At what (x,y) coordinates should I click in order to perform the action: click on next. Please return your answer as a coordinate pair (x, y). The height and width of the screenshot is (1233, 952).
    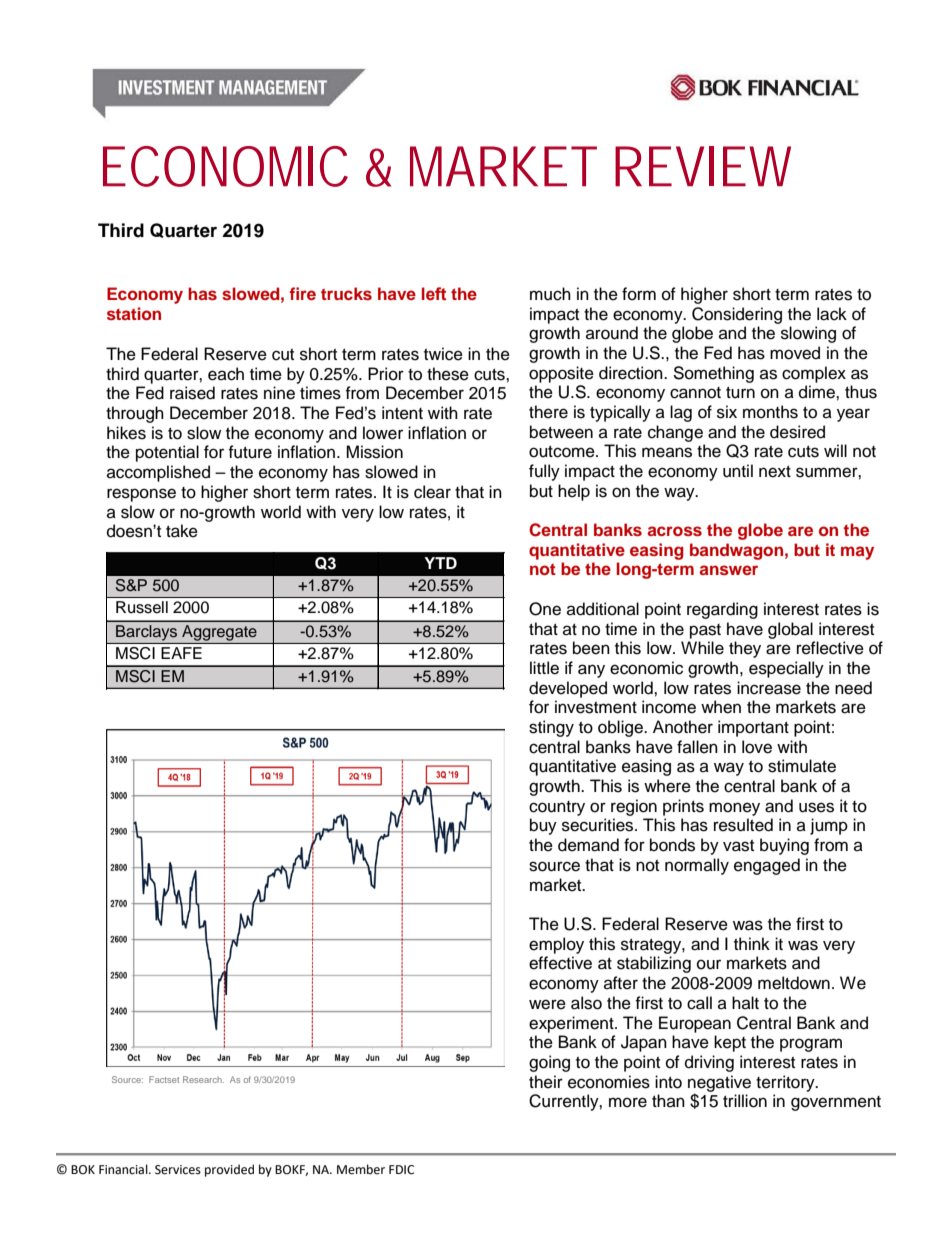
    Looking at the image, I should click on (775, 472).
